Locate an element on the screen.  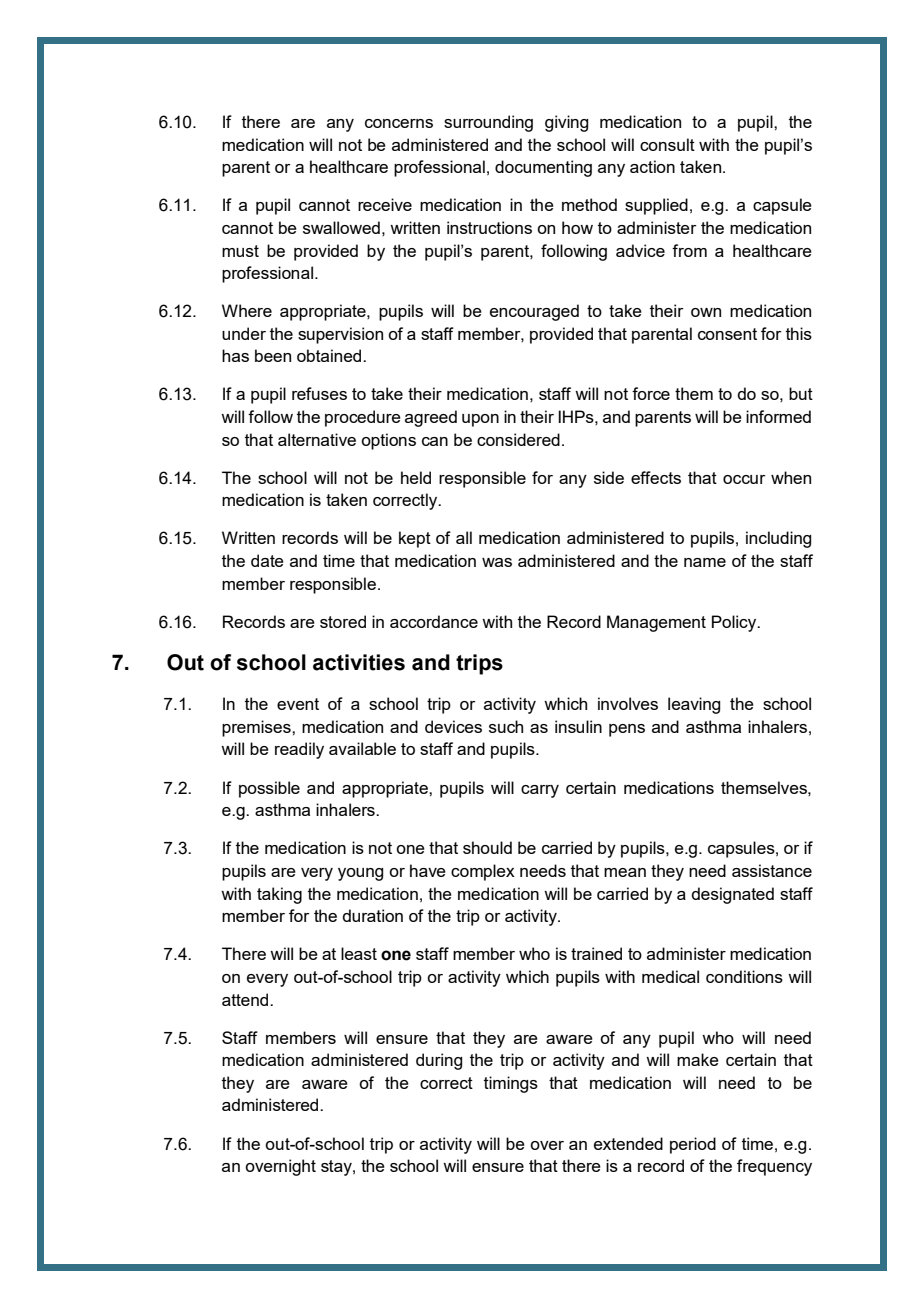
documenting is located at coordinates (543, 168).
